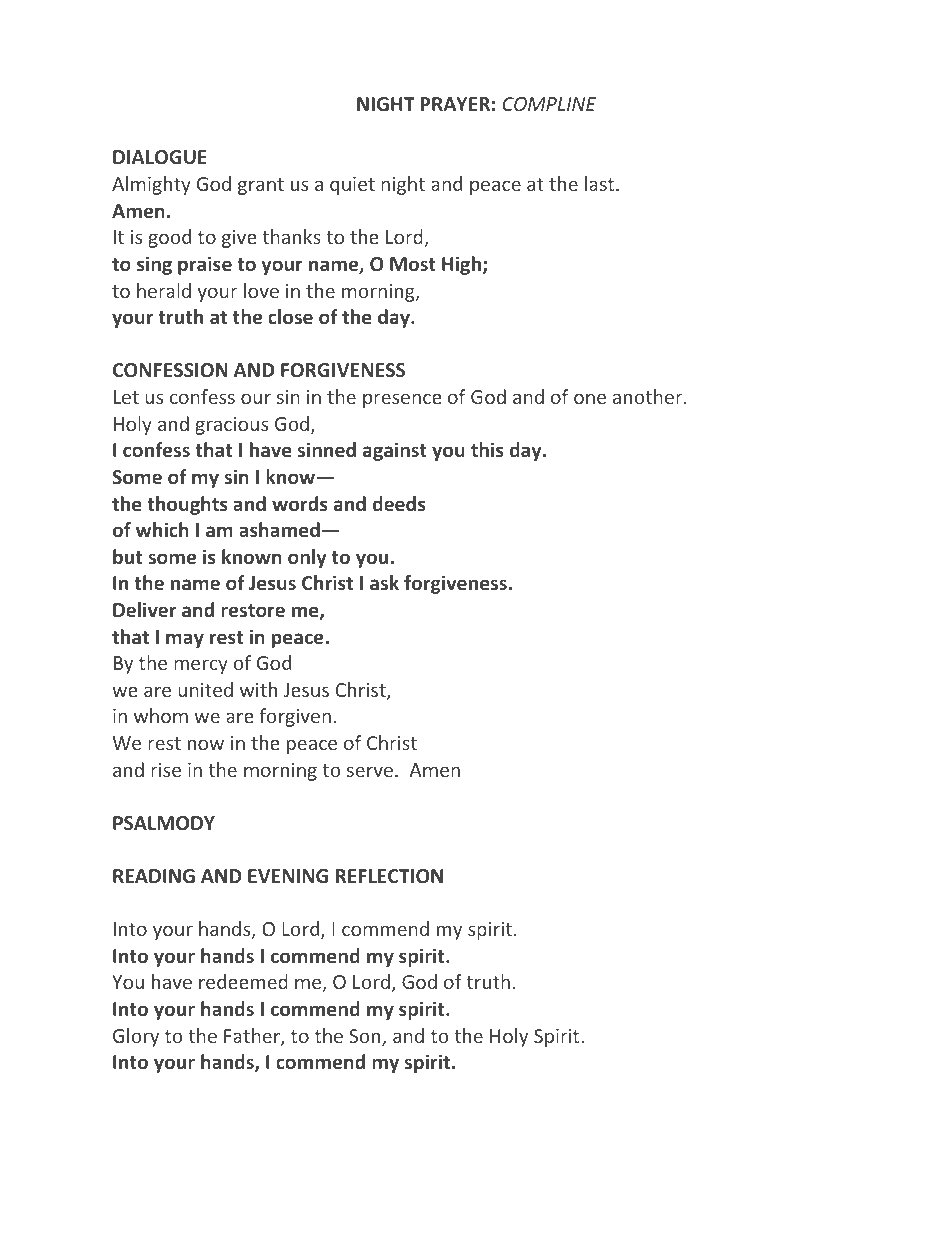 The image size is (952, 1233). What do you see at coordinates (151, 185) in the document?
I see `Almighty` at bounding box center [151, 185].
